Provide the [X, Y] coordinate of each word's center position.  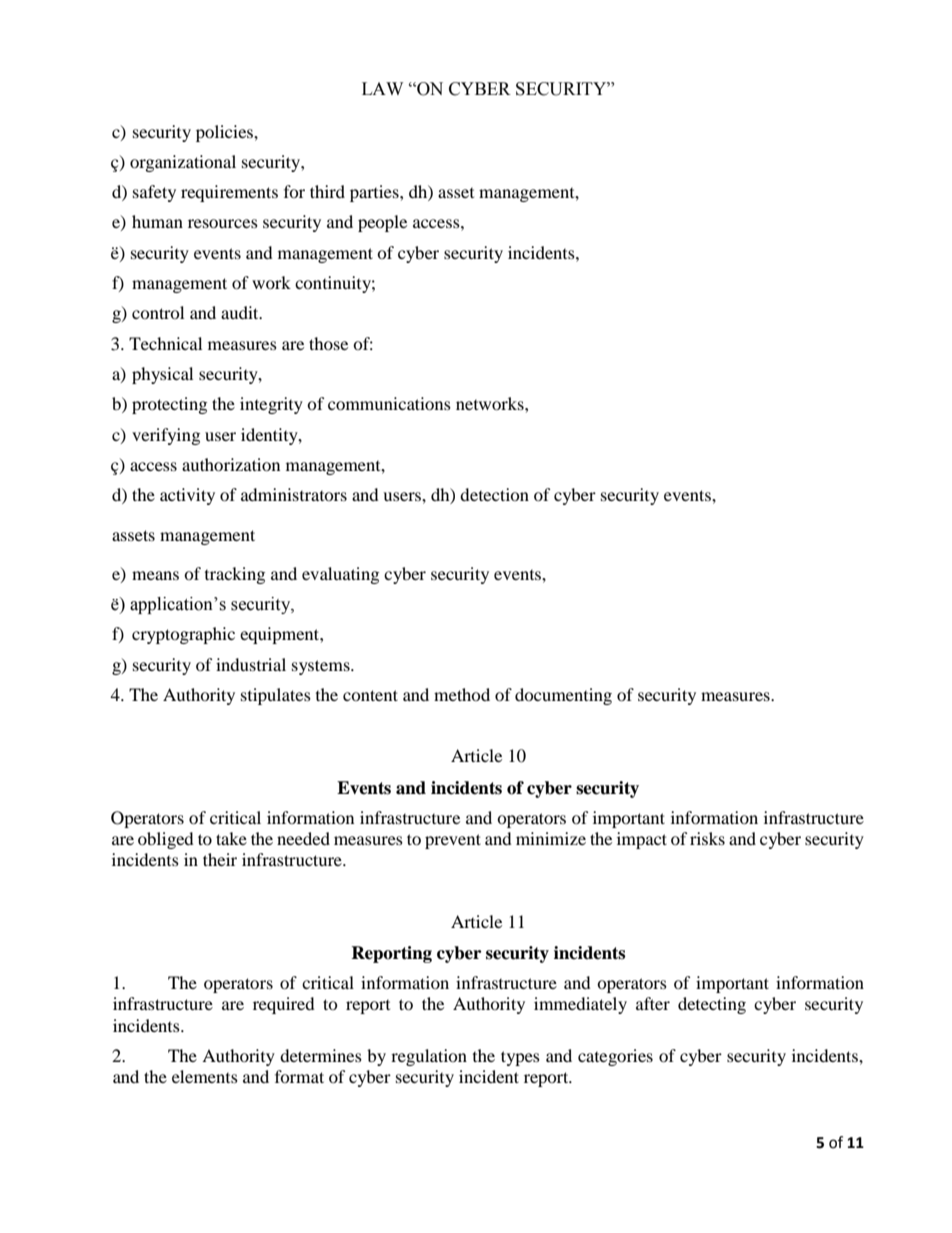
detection [494, 494]
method [462, 694]
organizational [183, 163]
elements [205, 1076]
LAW [382, 88]
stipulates [276, 696]
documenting [563, 696]
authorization [231, 464]
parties [375, 193]
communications [389, 403]
